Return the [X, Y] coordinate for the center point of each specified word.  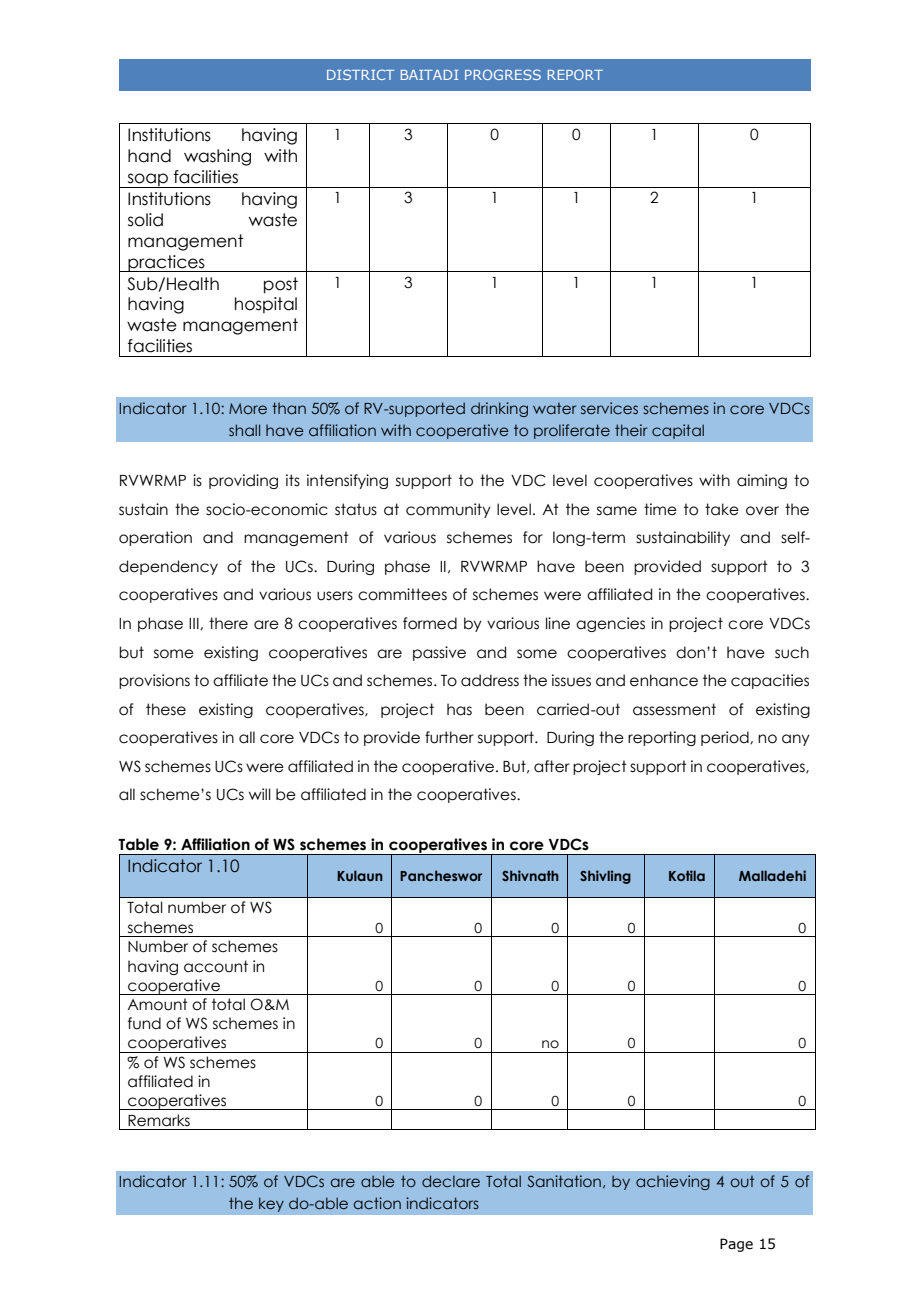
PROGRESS [503, 74]
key [271, 1204]
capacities [770, 681]
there [228, 623]
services [609, 408]
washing [217, 157]
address [490, 680]
